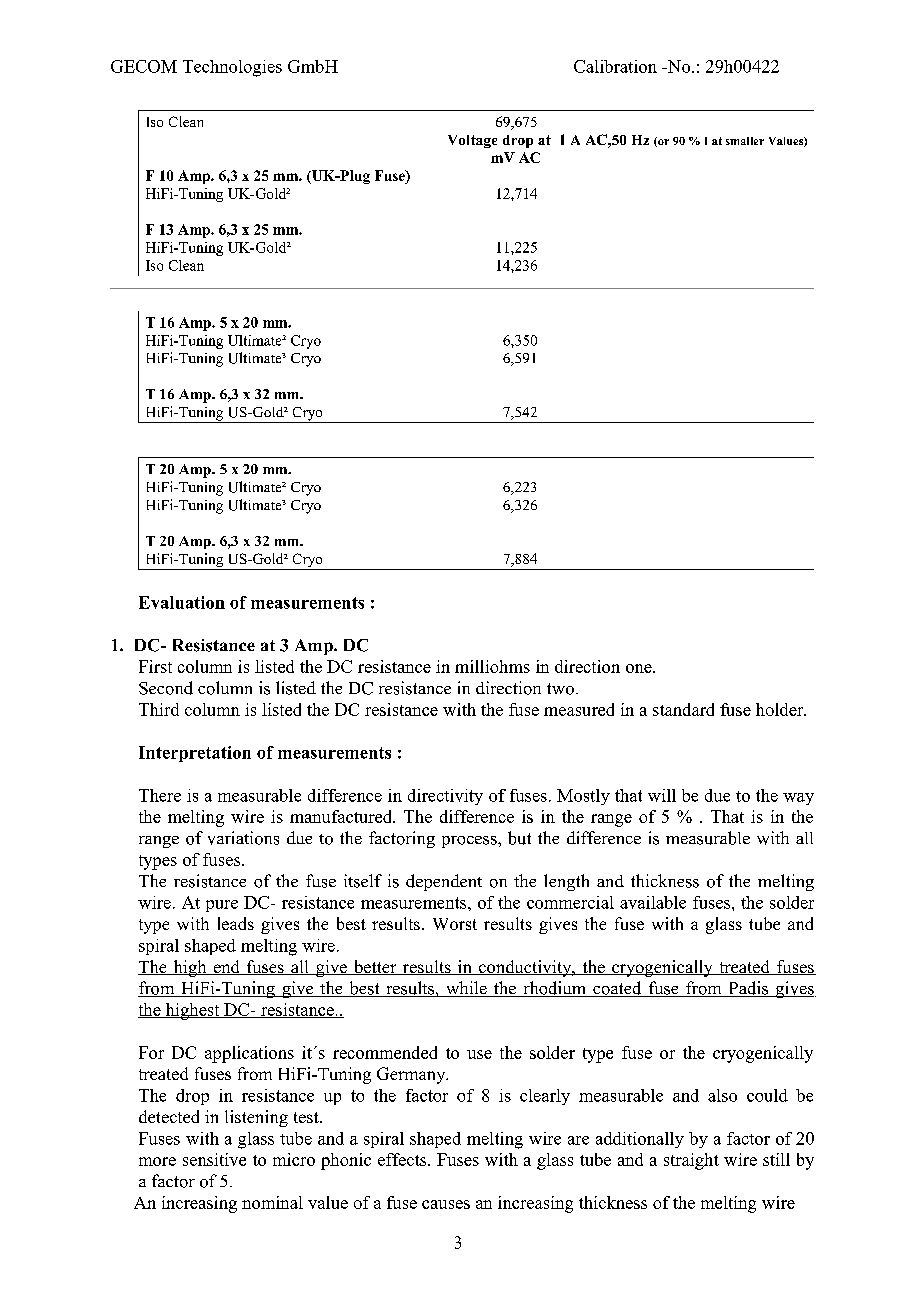 The height and width of the screenshot is (1308, 924). What do you see at coordinates (472, 141) in the screenshot?
I see `Voltage` at bounding box center [472, 141].
